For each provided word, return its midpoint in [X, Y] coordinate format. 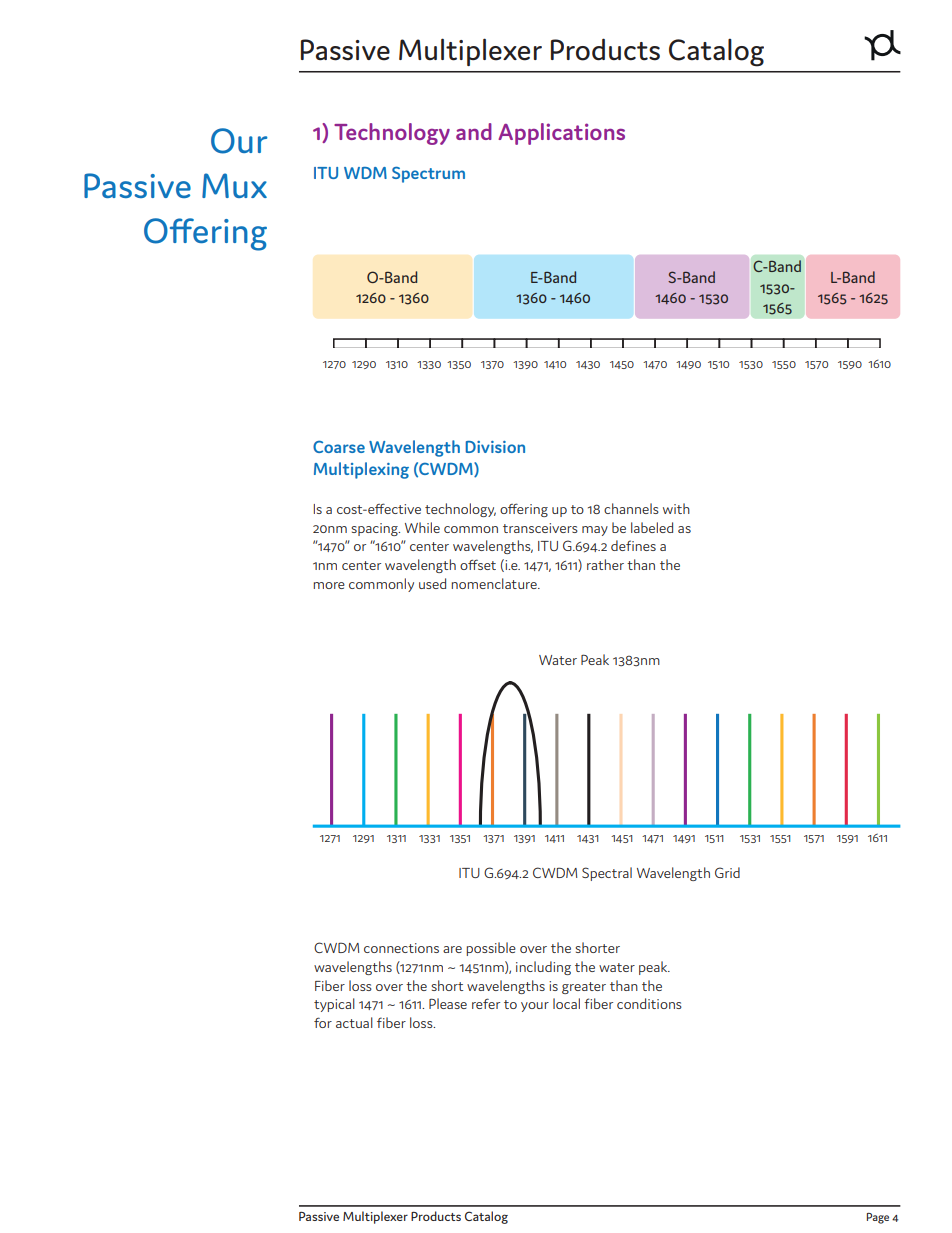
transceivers [540, 528]
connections [401, 948]
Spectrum [428, 174]
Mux [234, 185]
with [676, 508]
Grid [727, 872]
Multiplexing [361, 470]
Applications [561, 134]
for [323, 1022]
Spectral [607, 874]
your [535, 1007]
